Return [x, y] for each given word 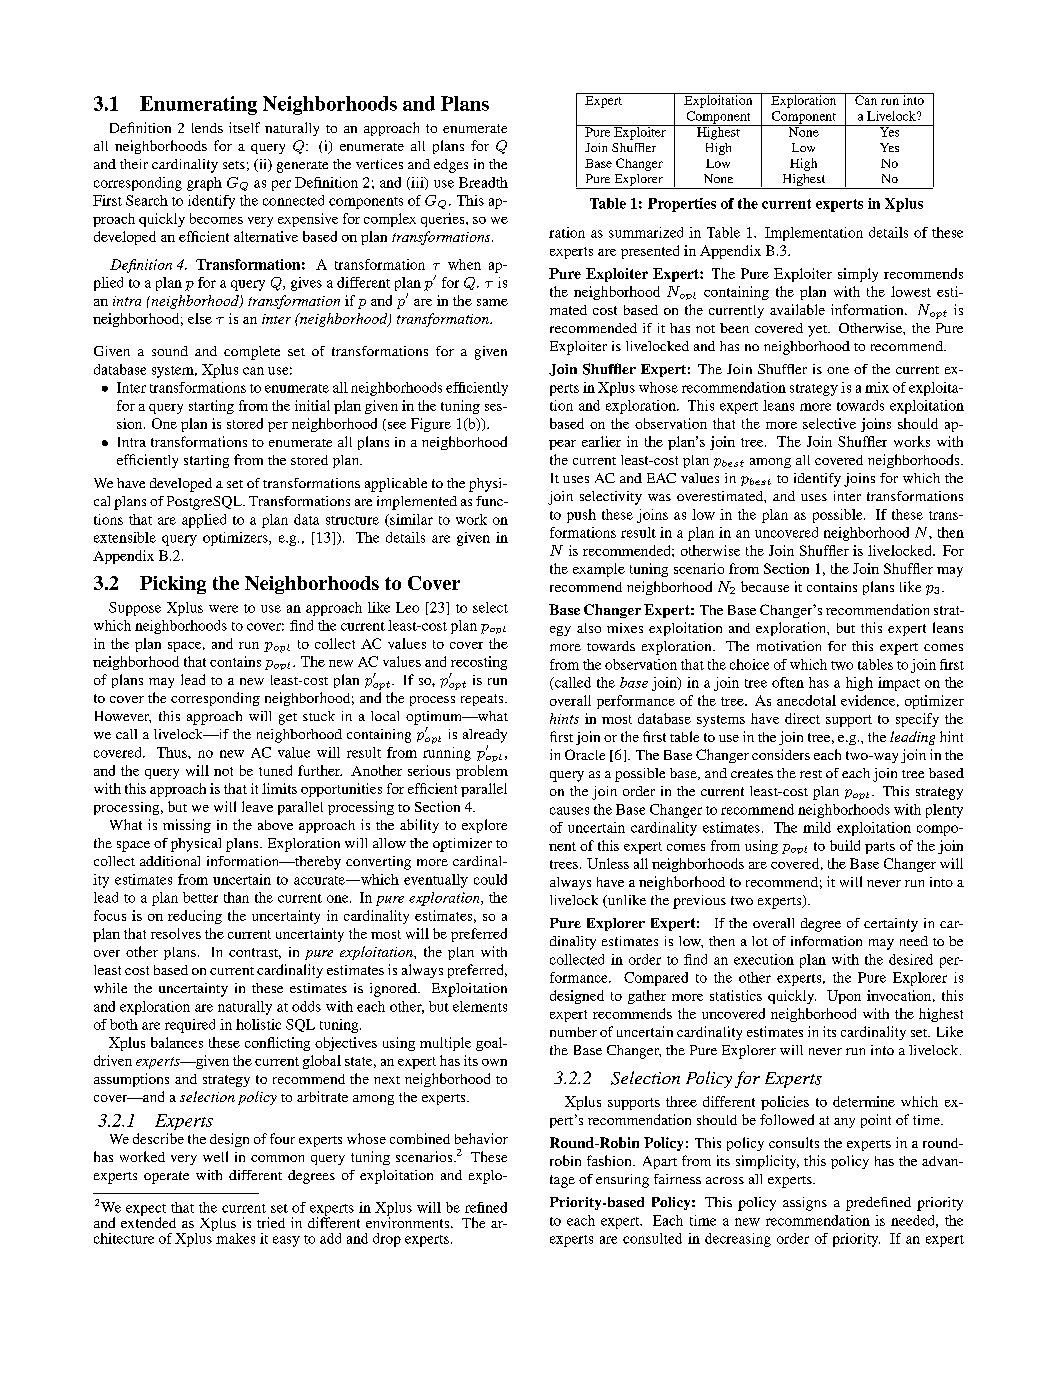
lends [207, 128]
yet [818, 331]
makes [235, 1238]
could [490, 879]
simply [858, 275]
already [485, 736]
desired [911, 959]
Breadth [483, 182]
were [223, 609]
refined [486, 1207]
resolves [176, 933]
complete [252, 353]
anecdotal [806, 700]
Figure [431, 425]
